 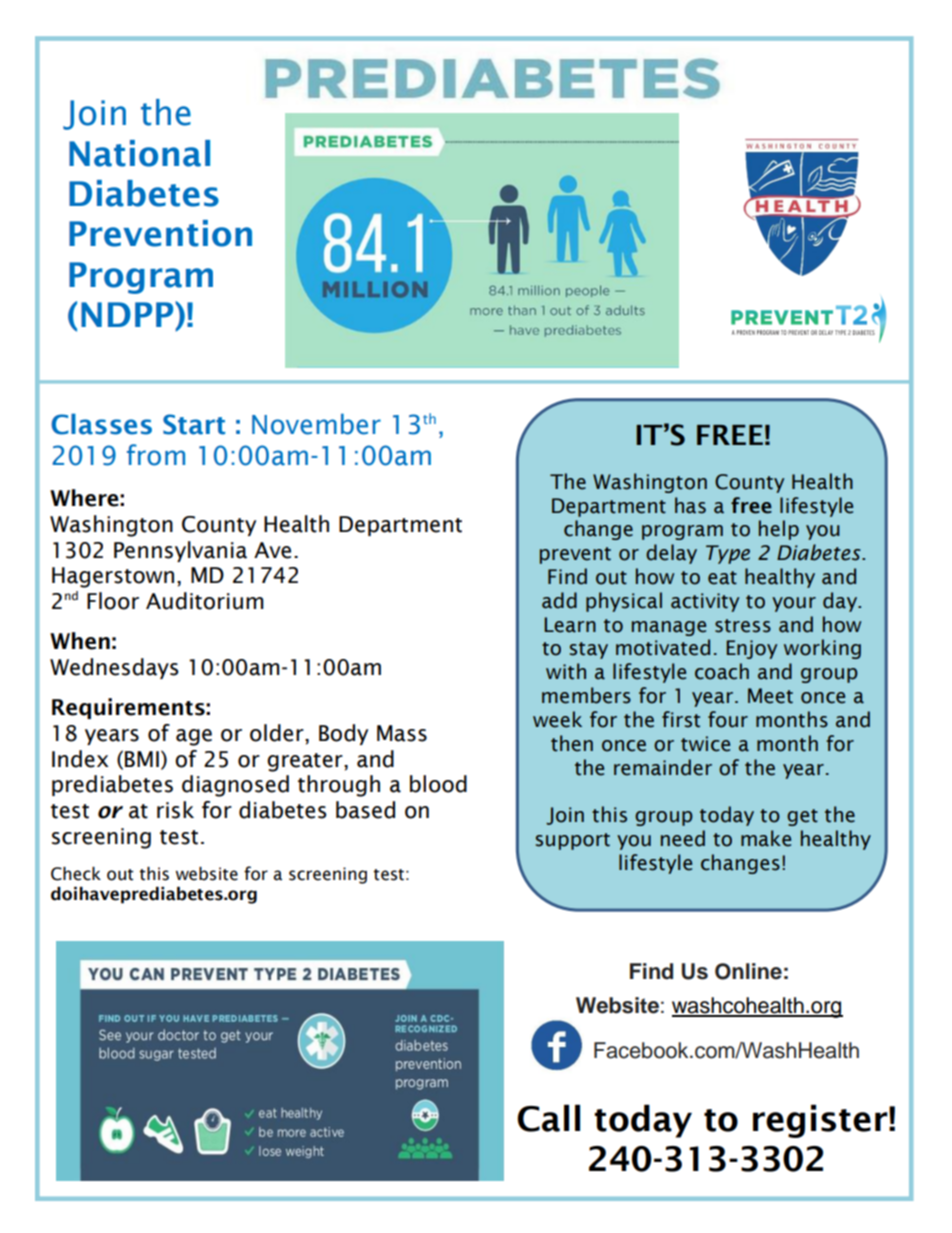 I want to click on Check, so click(x=76, y=874).
